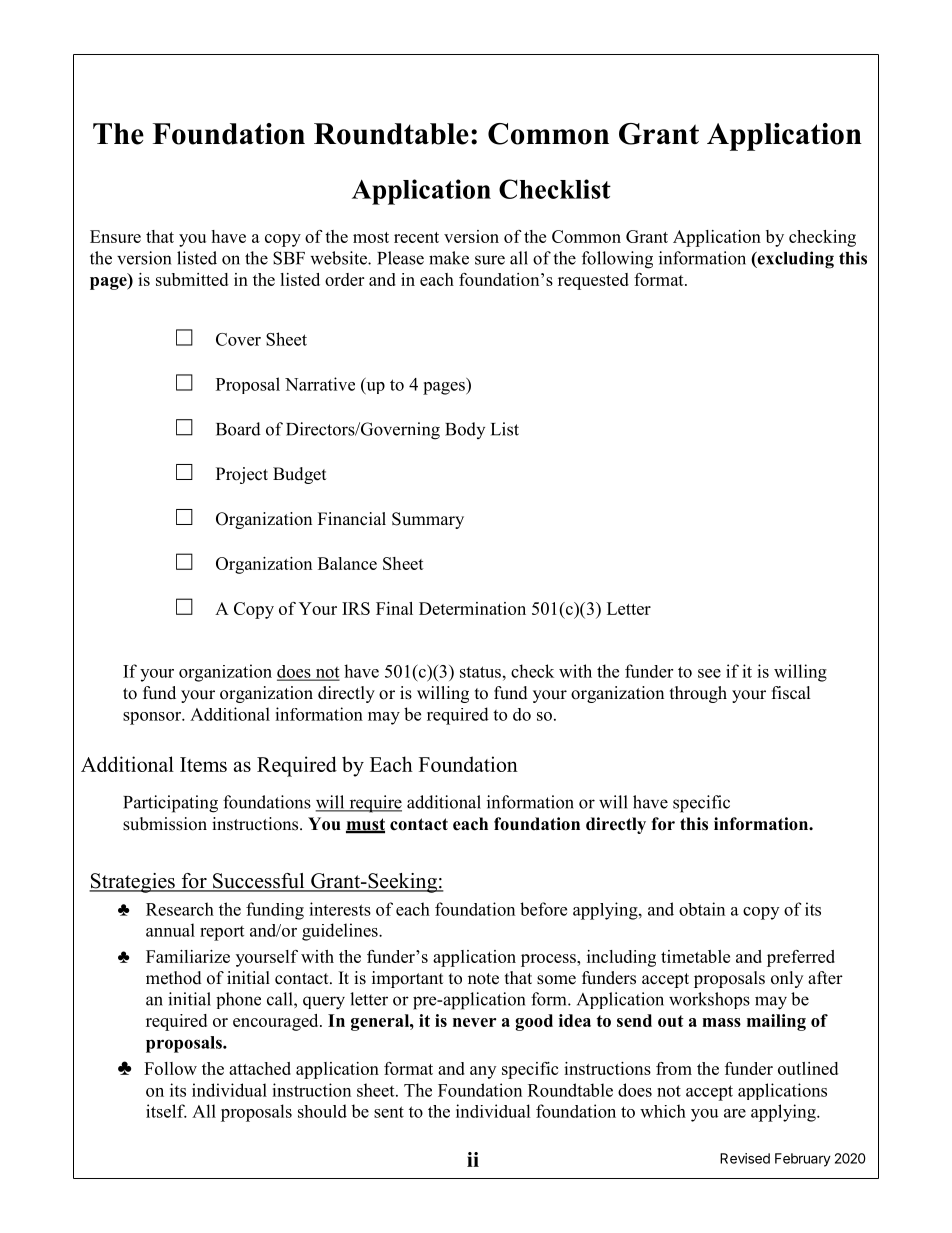 This document has height=1233, width=952. What do you see at coordinates (170, 804) in the document?
I see `Participating` at bounding box center [170, 804].
